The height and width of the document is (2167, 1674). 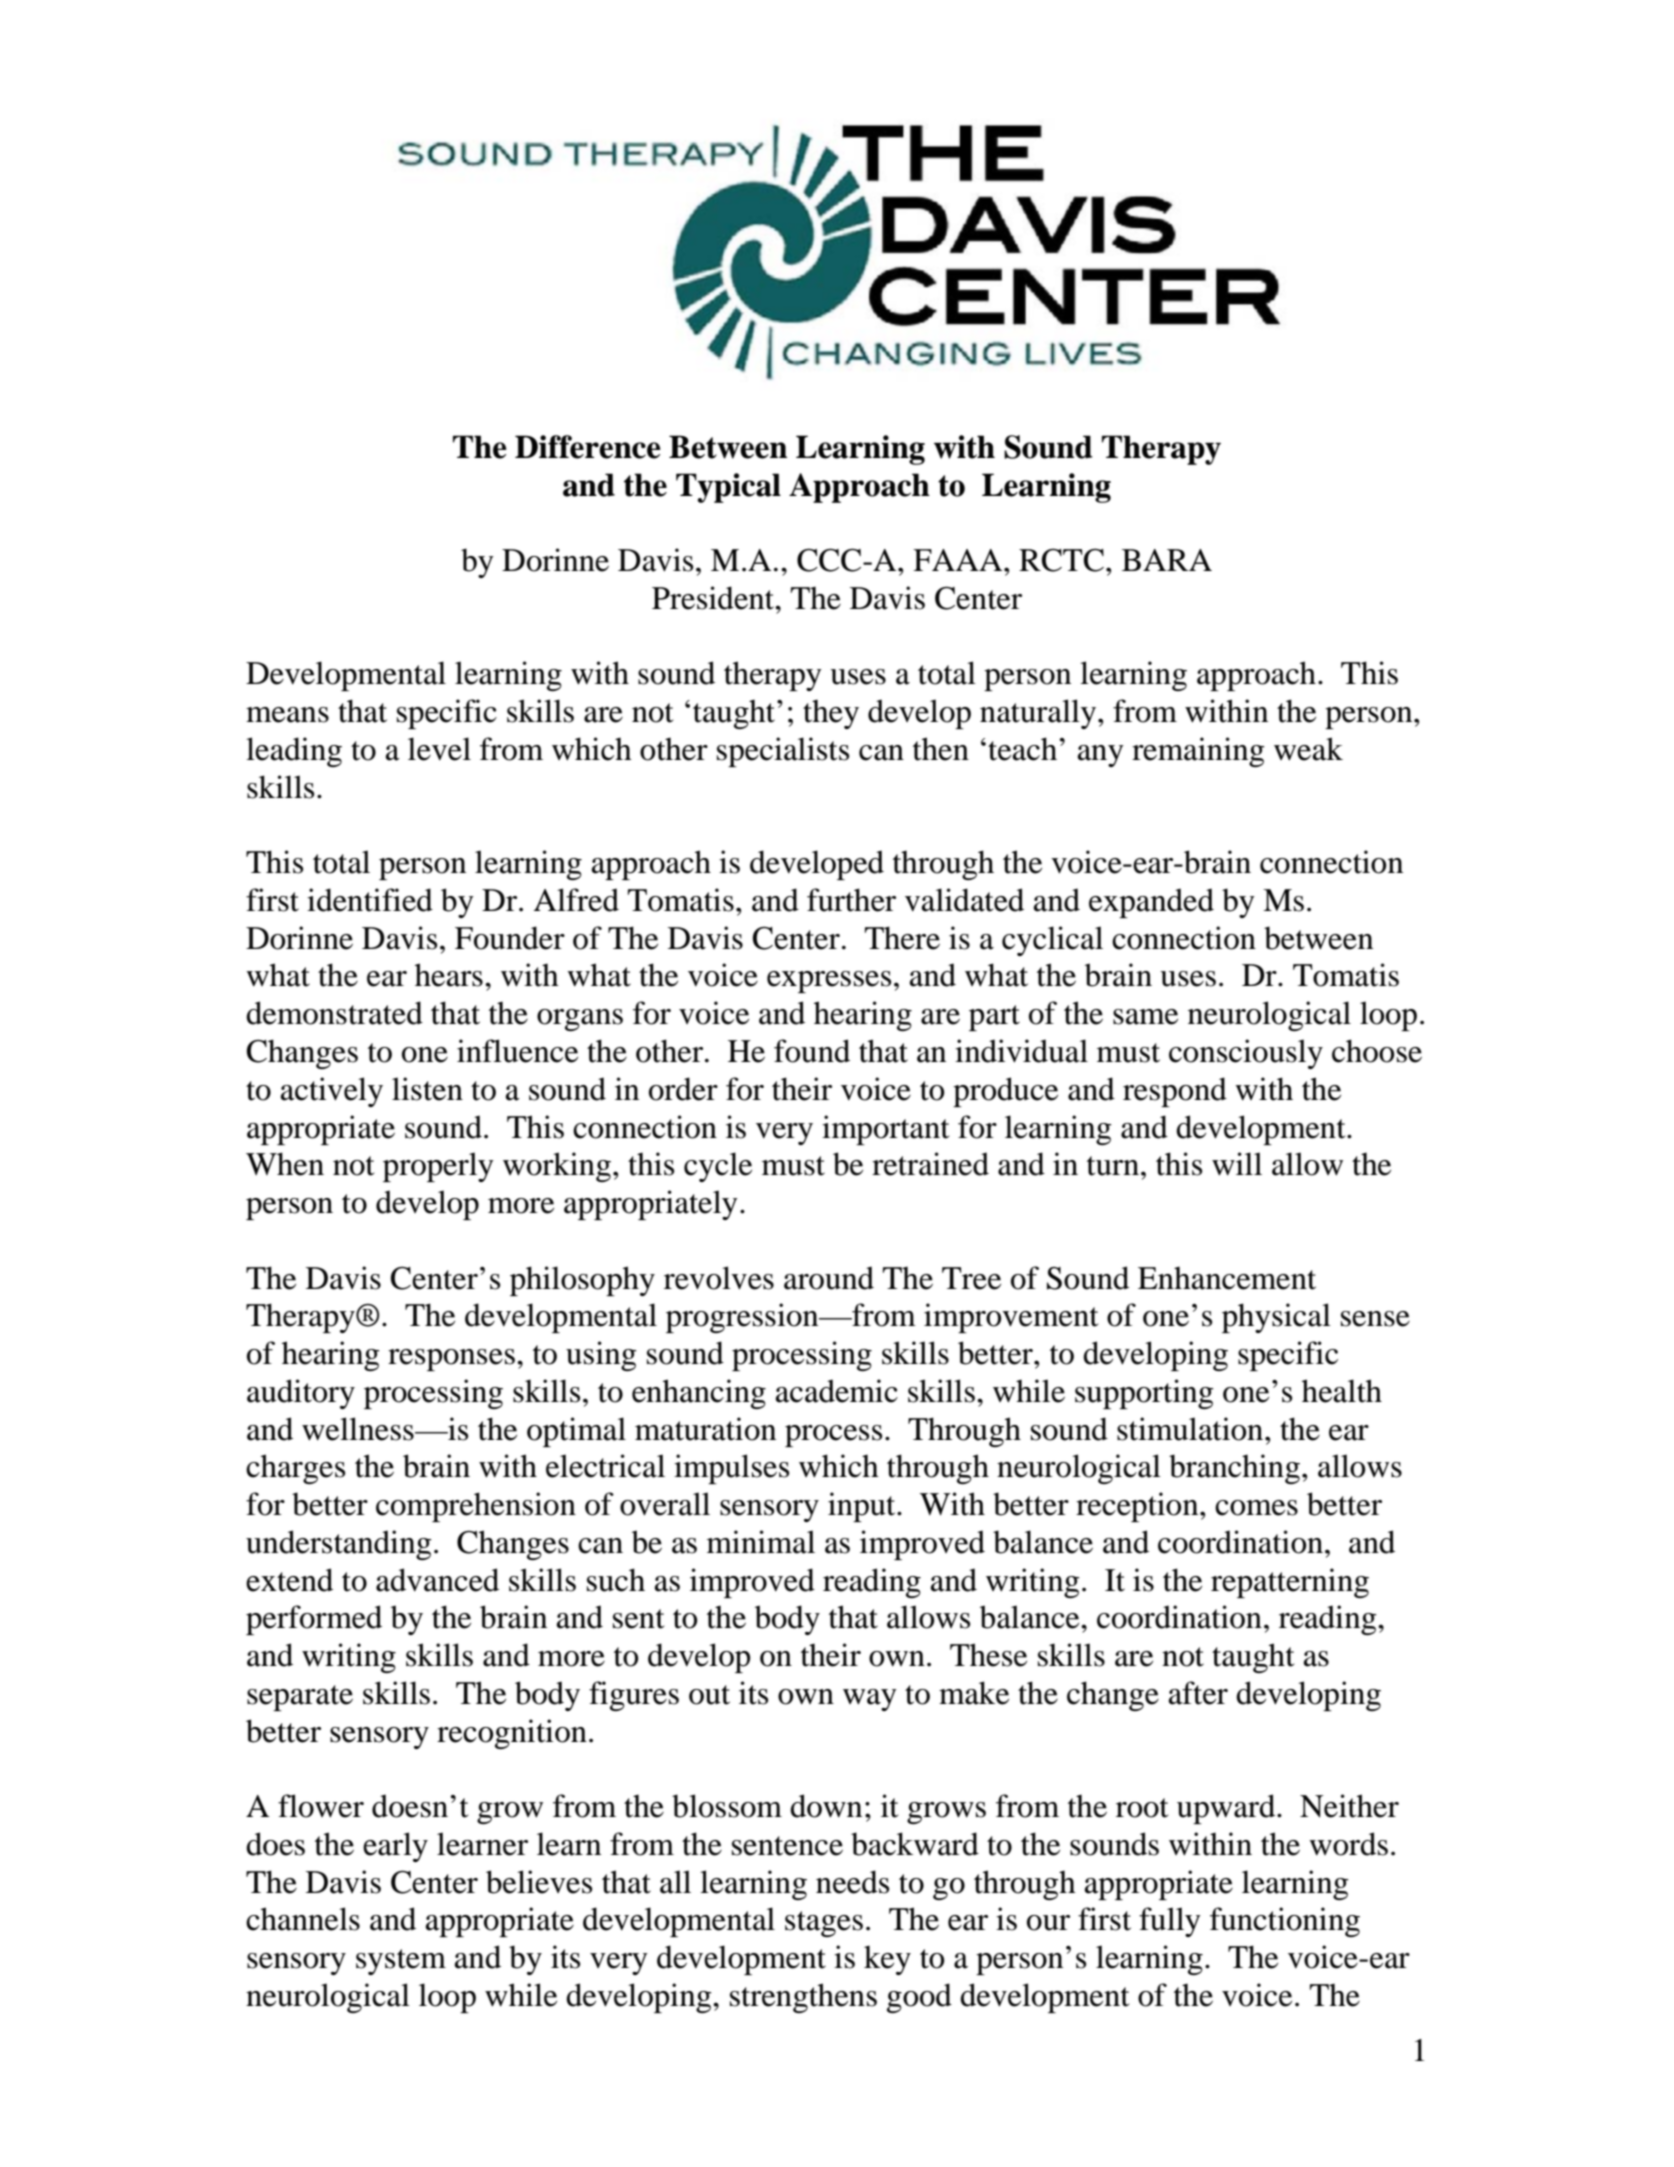 What do you see at coordinates (1285, 1922) in the document?
I see `functioning` at bounding box center [1285, 1922].
